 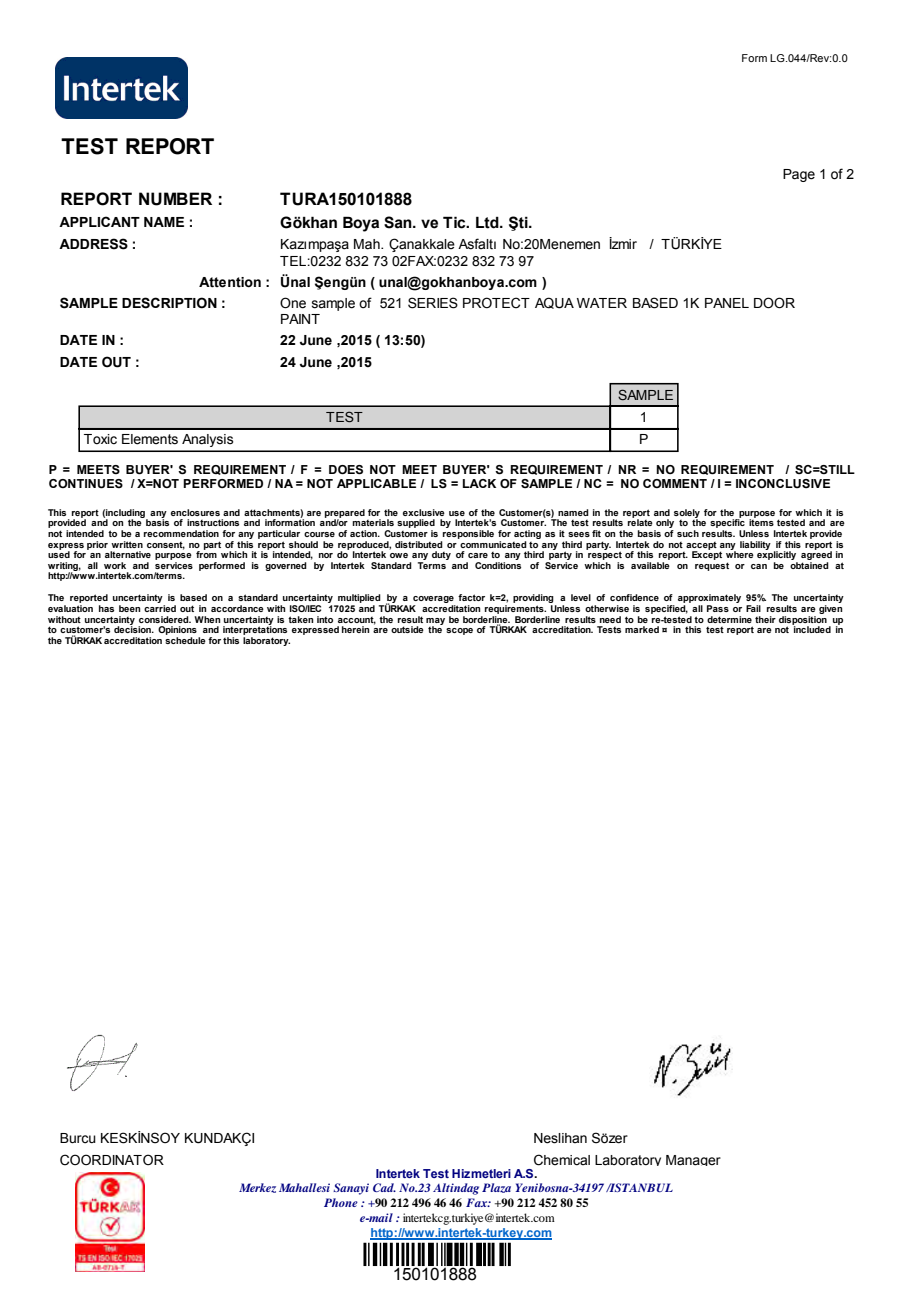 What do you see at coordinates (459, 631) in the screenshot?
I see `scope` at bounding box center [459, 631].
